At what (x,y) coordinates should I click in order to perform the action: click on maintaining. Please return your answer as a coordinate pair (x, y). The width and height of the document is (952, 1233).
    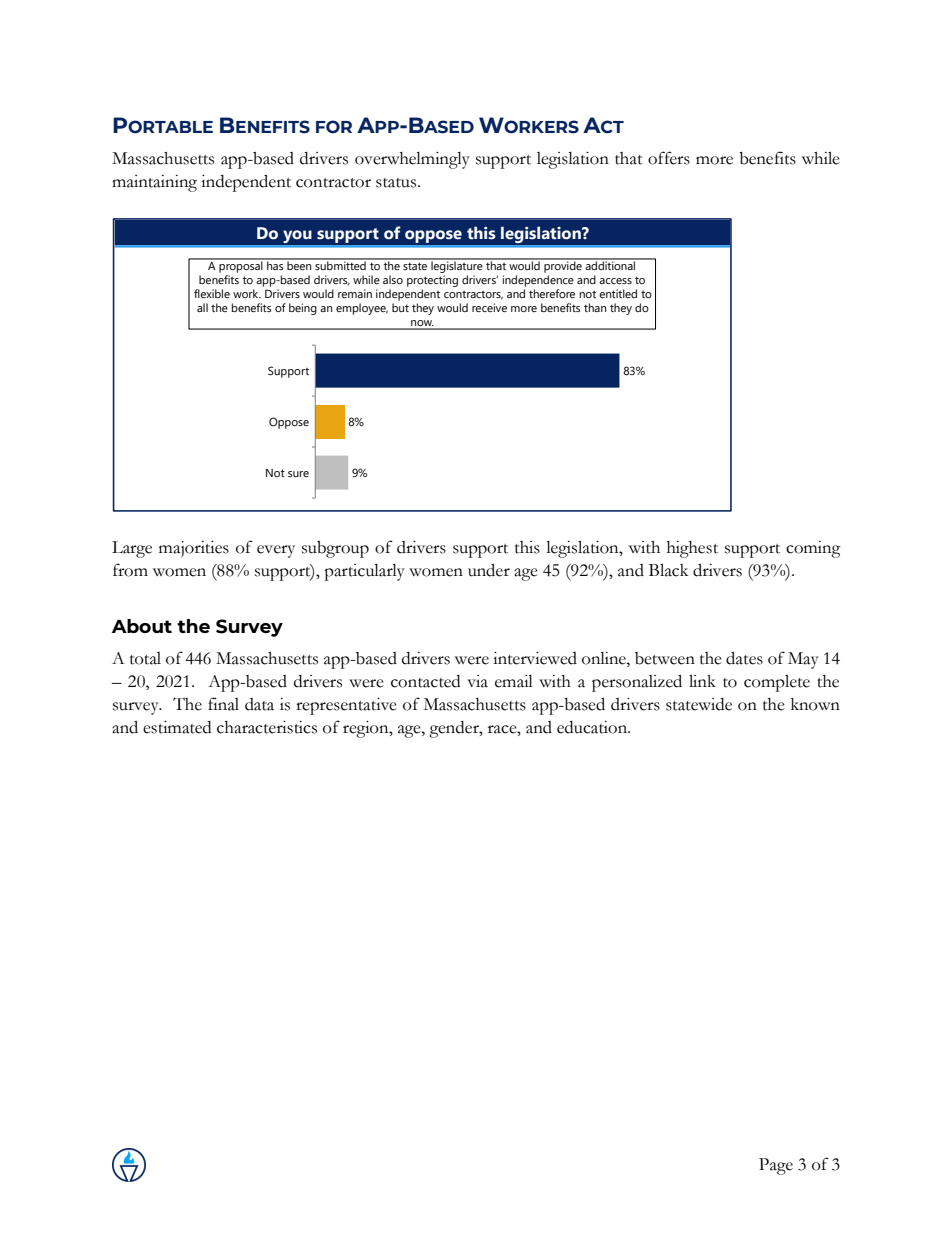
    Looking at the image, I should click on (154, 183).
